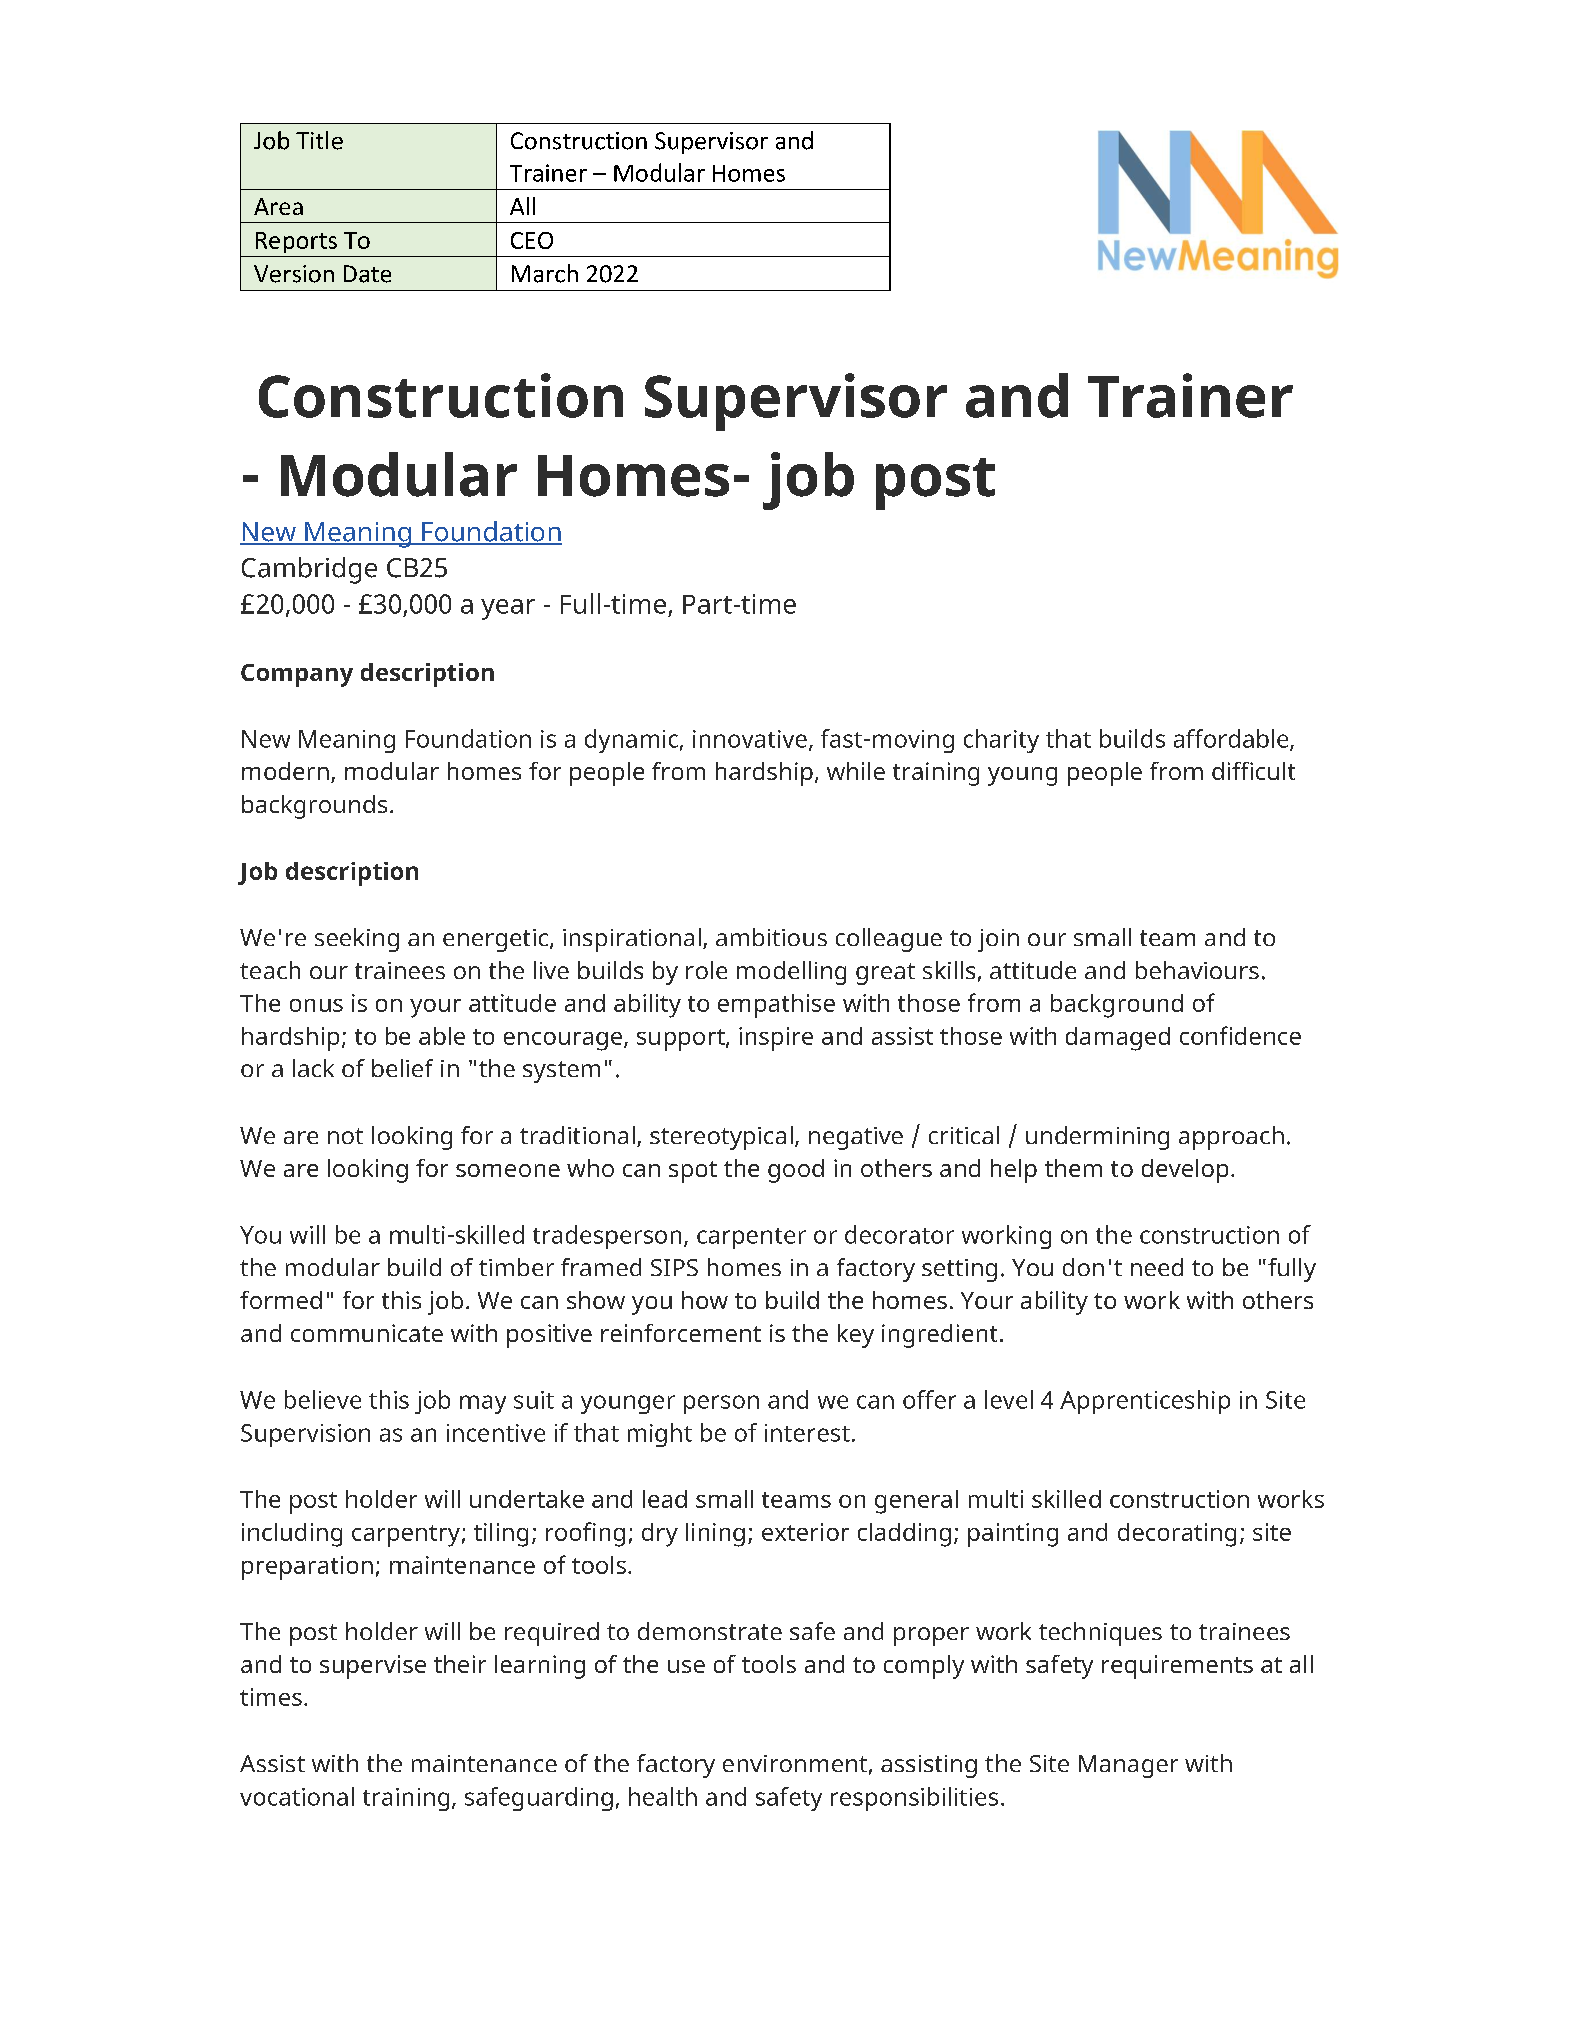 The image size is (1570, 2031). I want to click on difficult, so click(1253, 771).
